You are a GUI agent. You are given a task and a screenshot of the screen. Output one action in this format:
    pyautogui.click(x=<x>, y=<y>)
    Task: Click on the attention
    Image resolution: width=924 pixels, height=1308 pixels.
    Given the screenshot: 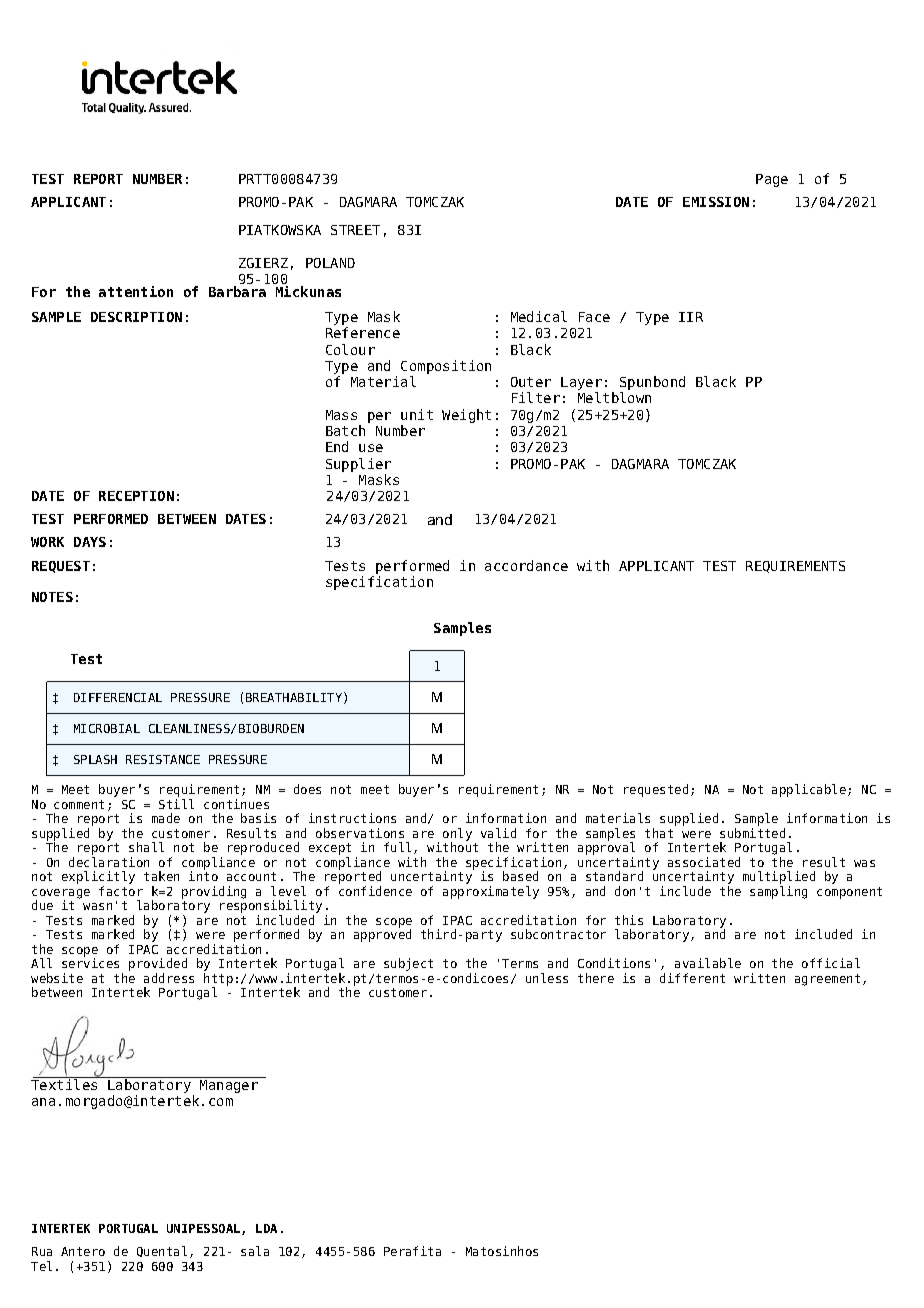 What is the action you would take?
    pyautogui.click(x=136, y=291)
